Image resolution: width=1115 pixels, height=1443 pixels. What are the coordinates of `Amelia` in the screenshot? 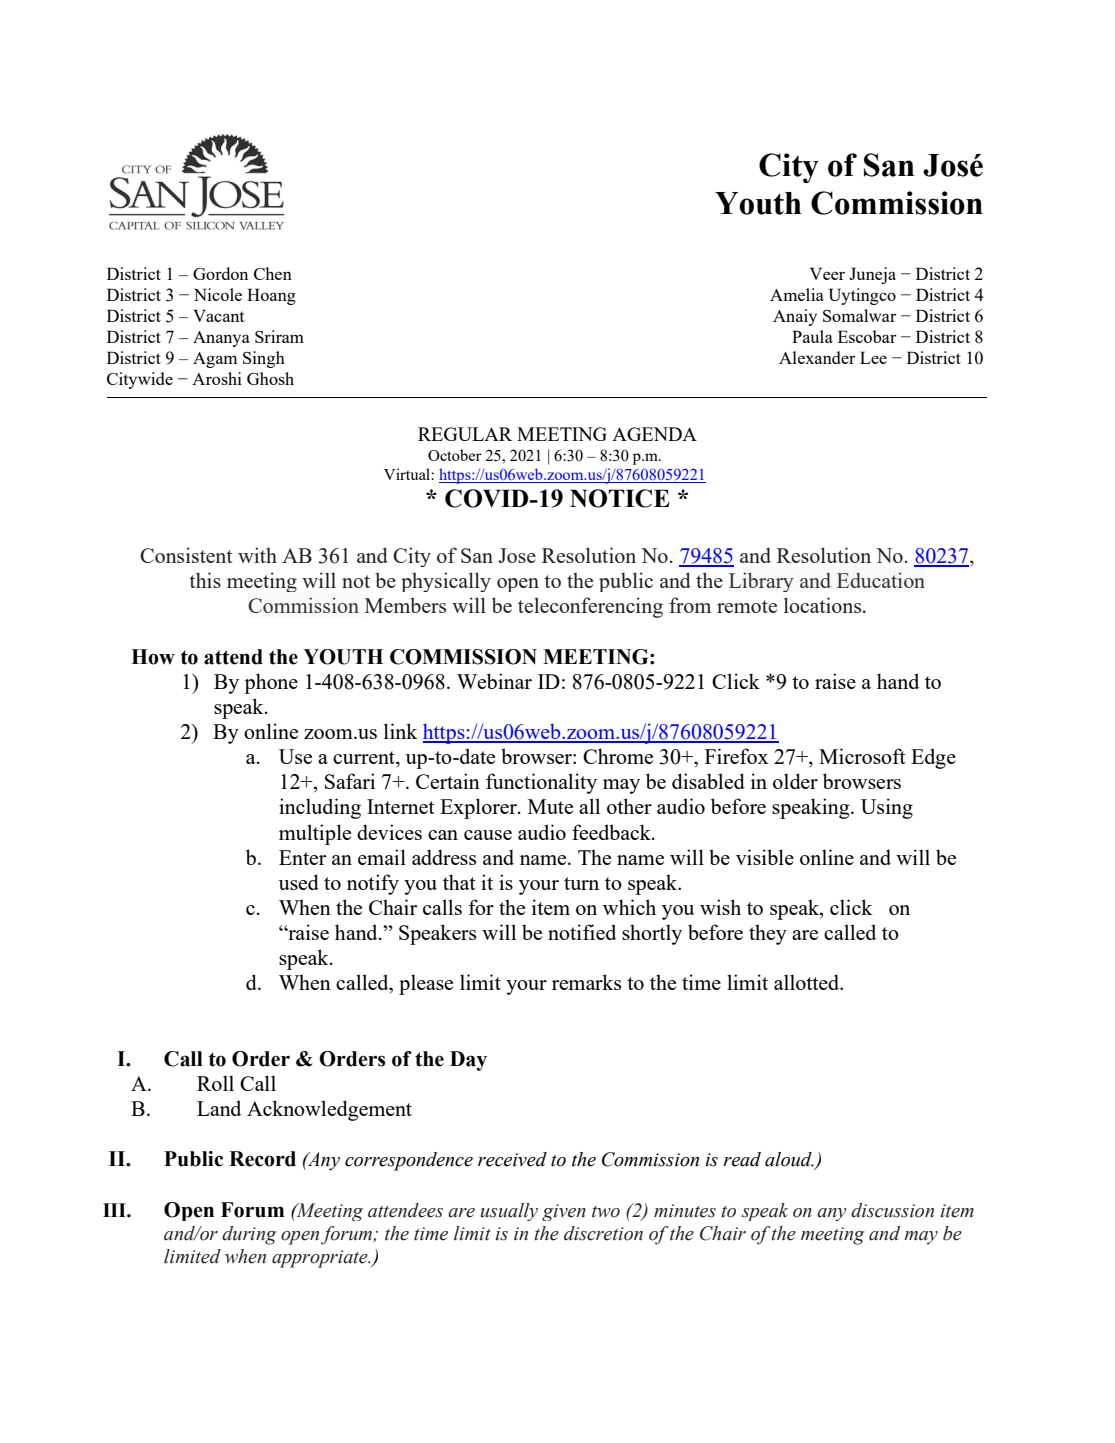 It's located at (797, 294).
